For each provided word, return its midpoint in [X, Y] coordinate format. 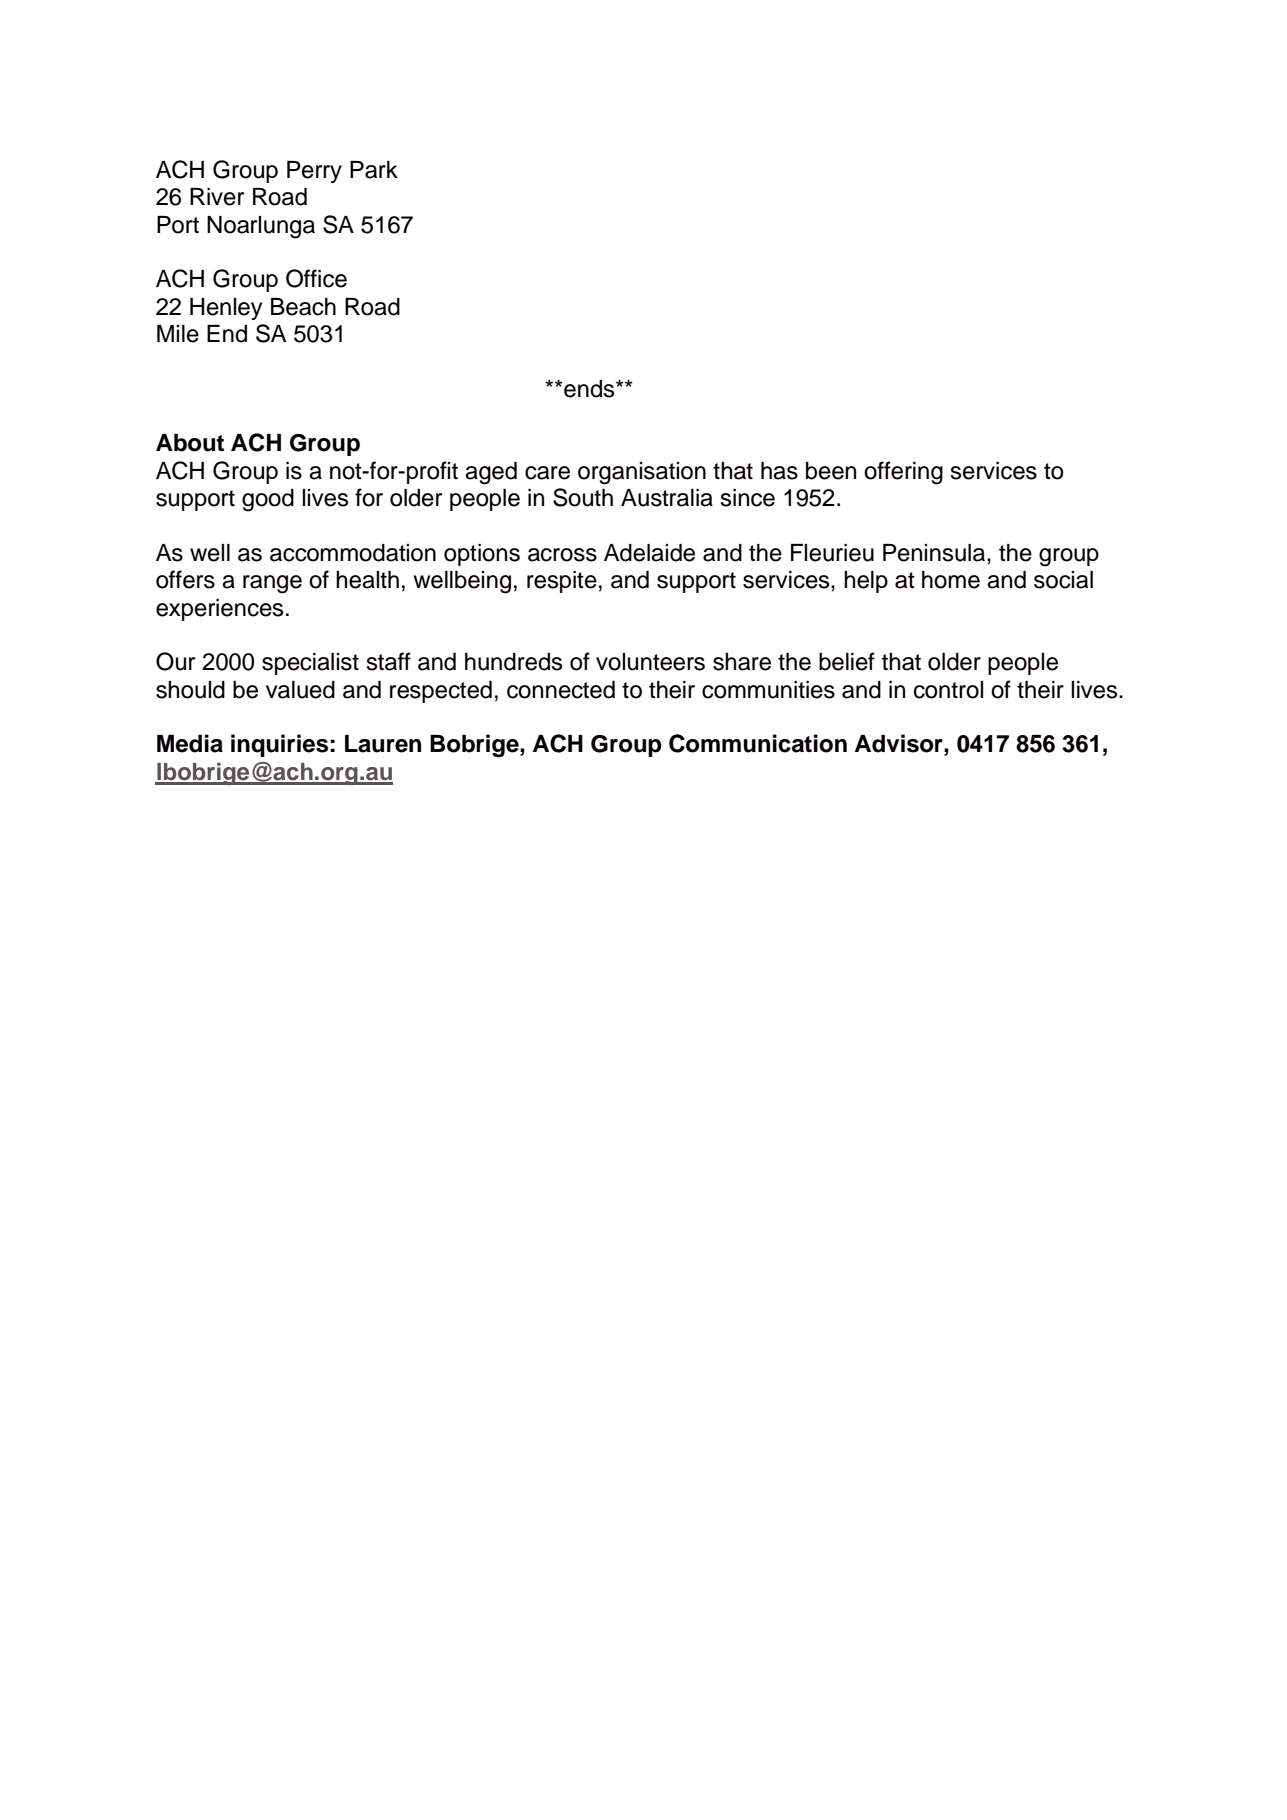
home [951, 580]
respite [562, 582]
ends [589, 389]
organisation [642, 473]
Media [190, 743]
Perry [314, 172]
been [831, 471]
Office [316, 278]
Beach [303, 307]
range [272, 584]
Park [374, 170]
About [190, 443]
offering [903, 473]
